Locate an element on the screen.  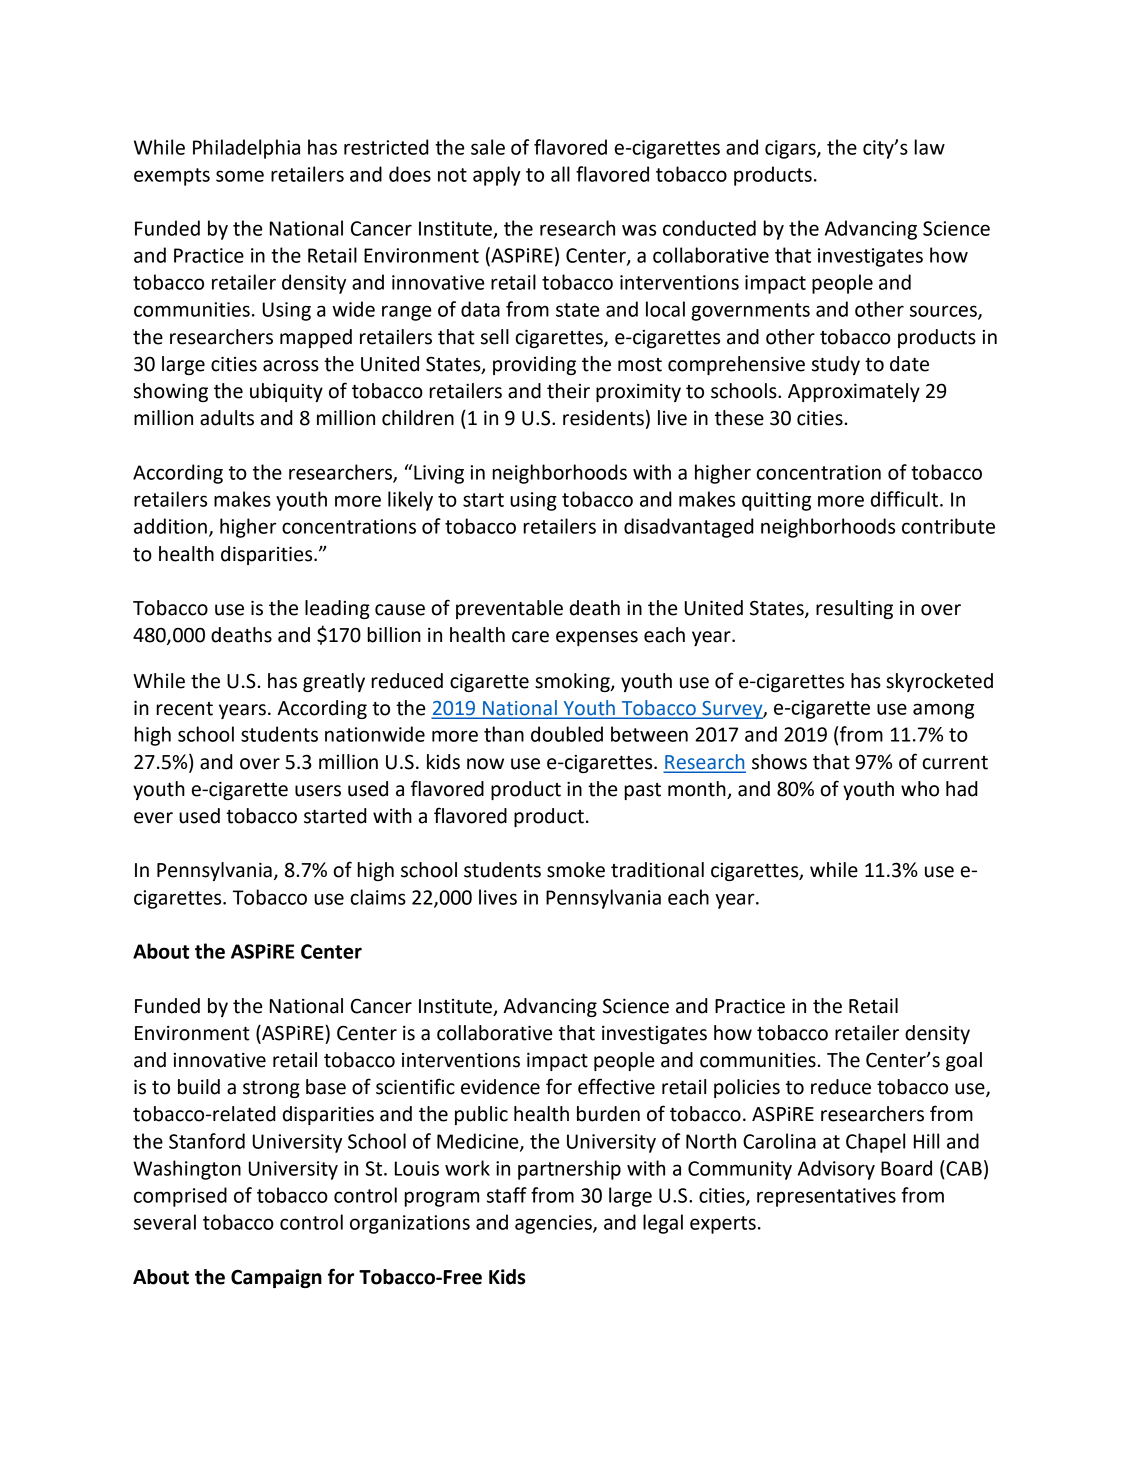
law is located at coordinates (929, 147).
